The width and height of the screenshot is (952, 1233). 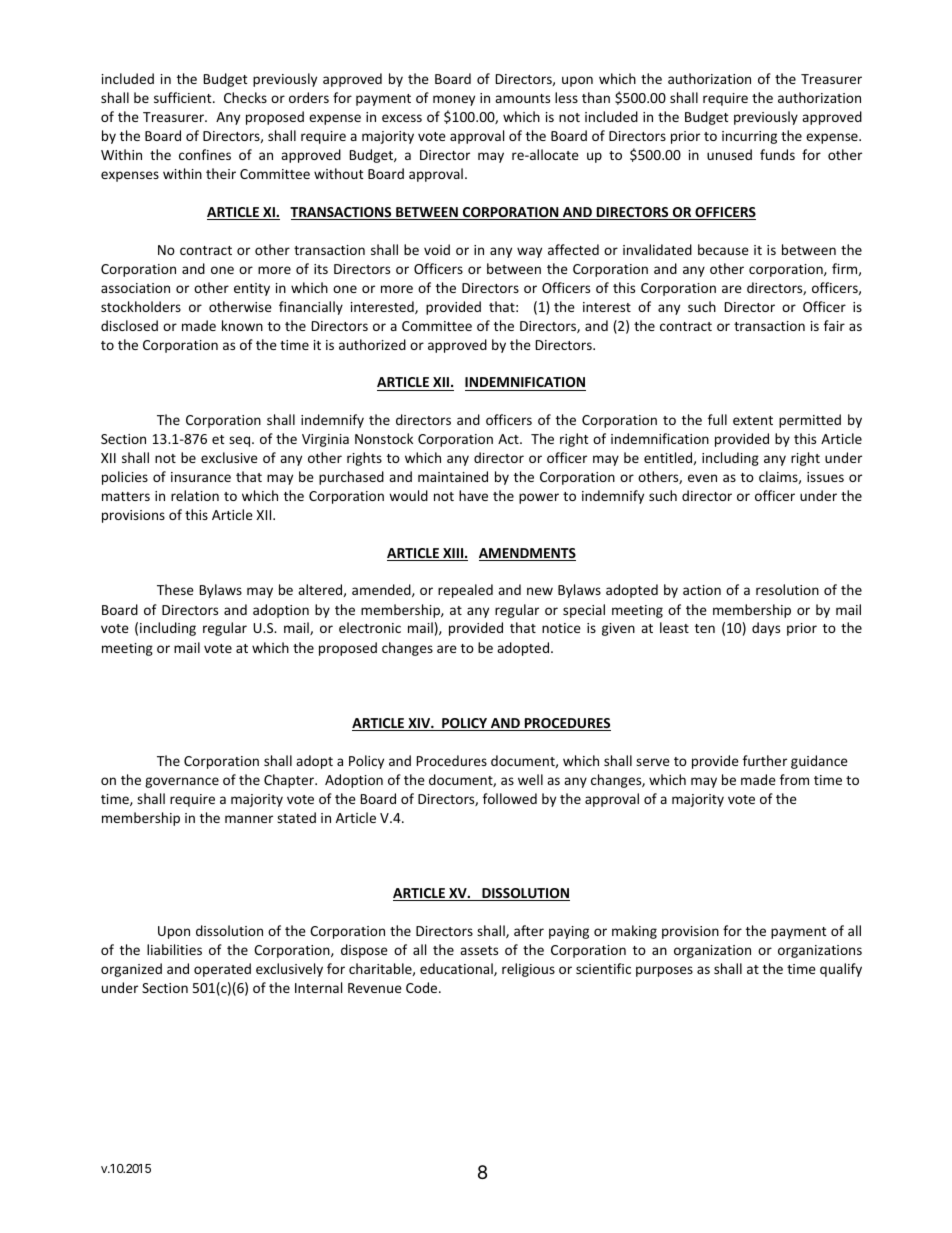 What do you see at coordinates (222, 970) in the screenshot?
I see `operated` at bounding box center [222, 970].
